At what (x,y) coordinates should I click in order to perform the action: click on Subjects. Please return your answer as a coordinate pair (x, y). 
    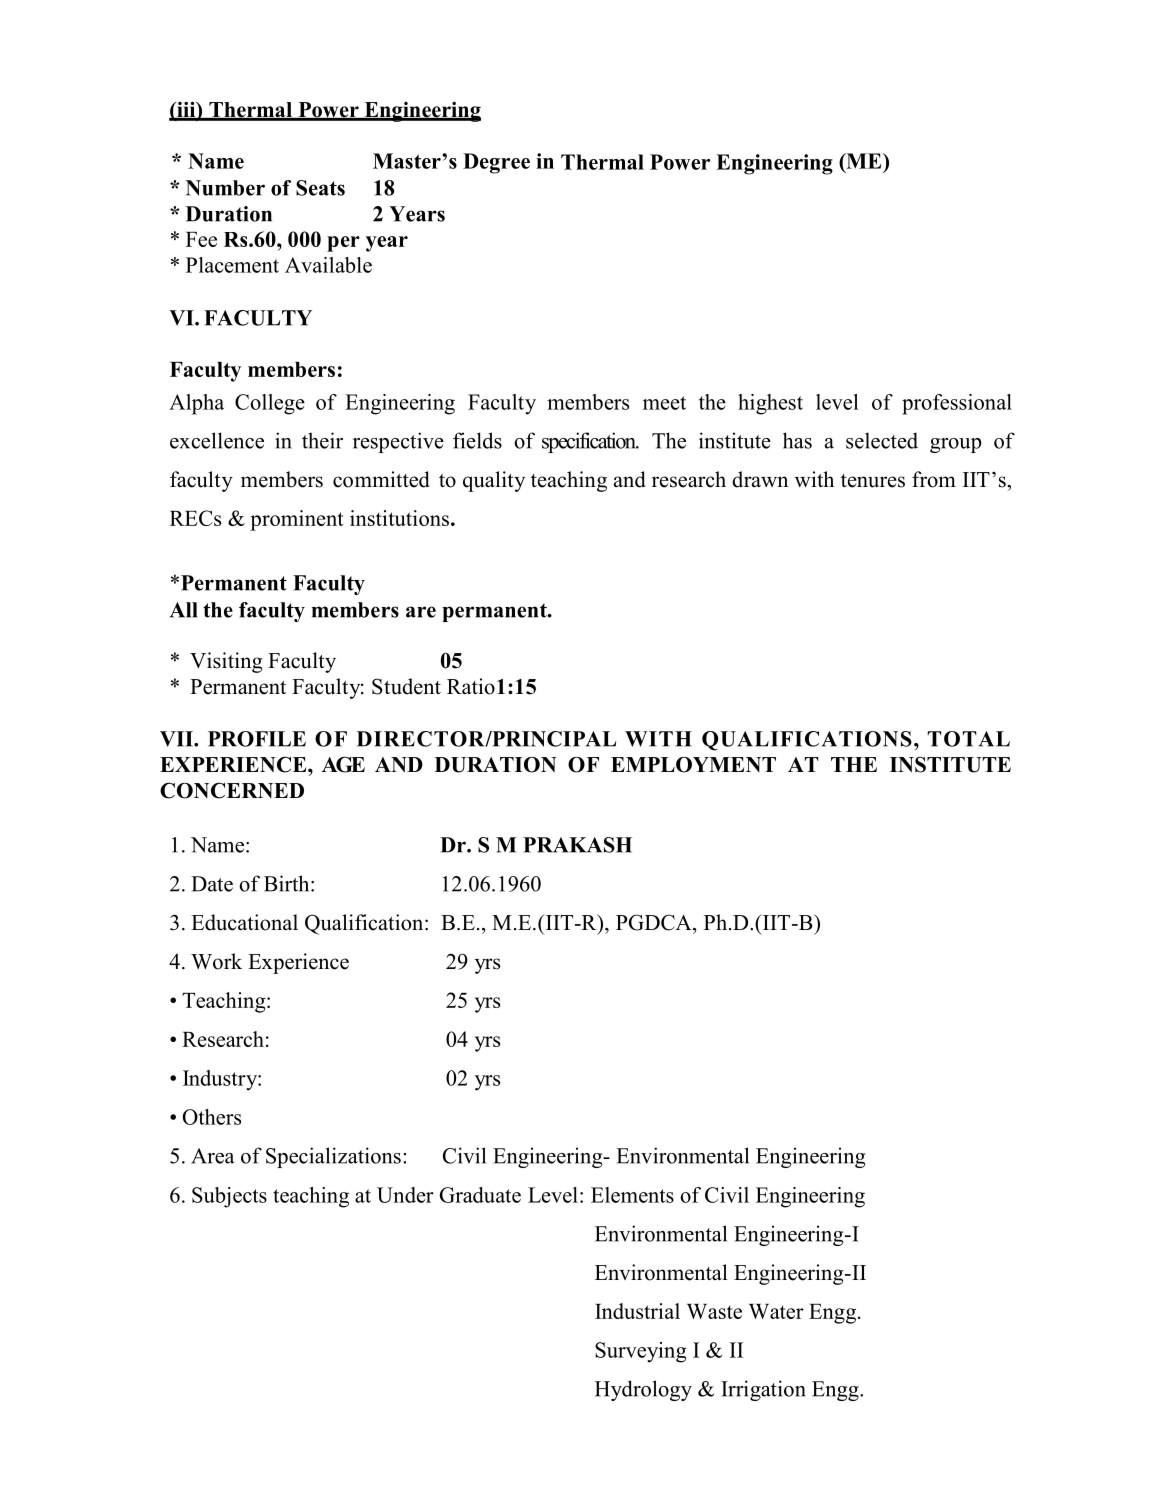
    Looking at the image, I should click on (229, 1197).
